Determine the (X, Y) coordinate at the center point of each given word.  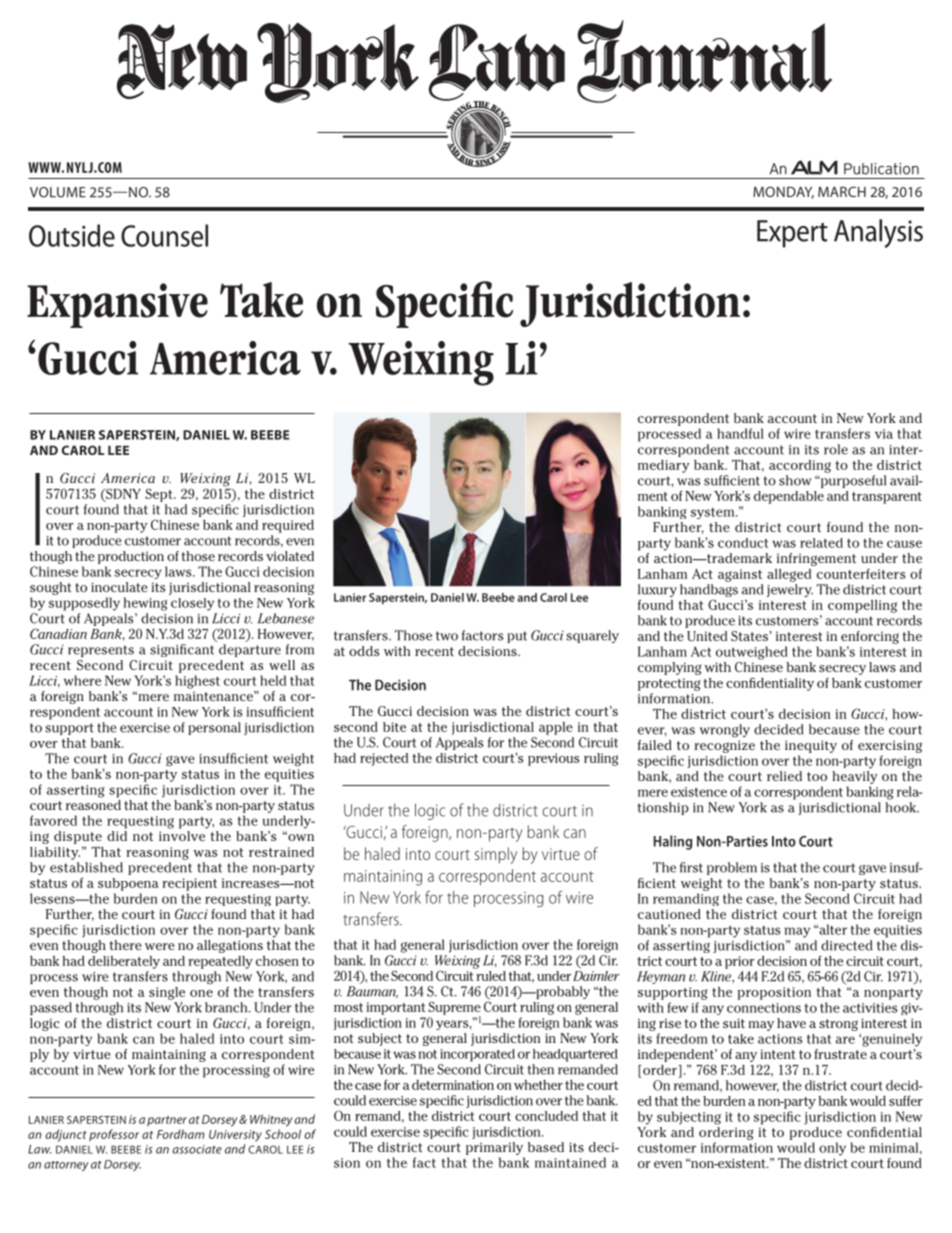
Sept (160, 495)
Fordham (180, 1134)
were (160, 946)
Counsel (164, 235)
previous (554, 759)
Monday (783, 192)
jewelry (790, 590)
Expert (792, 234)
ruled (490, 974)
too (817, 776)
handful (740, 433)
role (836, 449)
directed (846, 945)
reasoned (93, 805)
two (447, 636)
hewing (145, 604)
